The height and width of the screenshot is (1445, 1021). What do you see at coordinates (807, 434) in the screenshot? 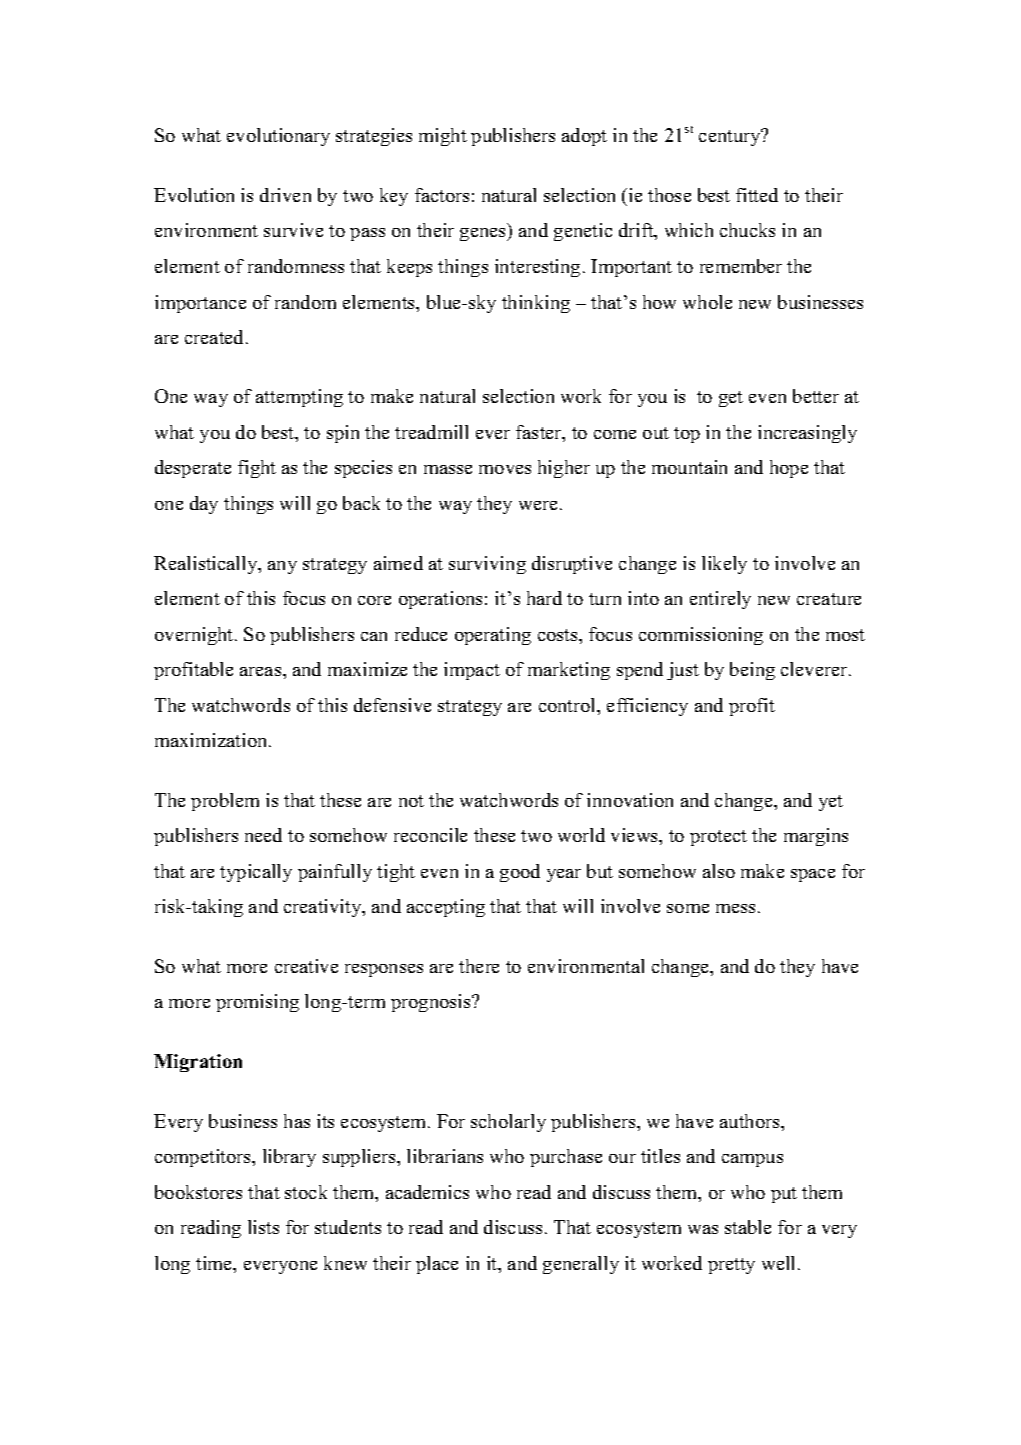
I see `increasingly` at bounding box center [807, 434].
